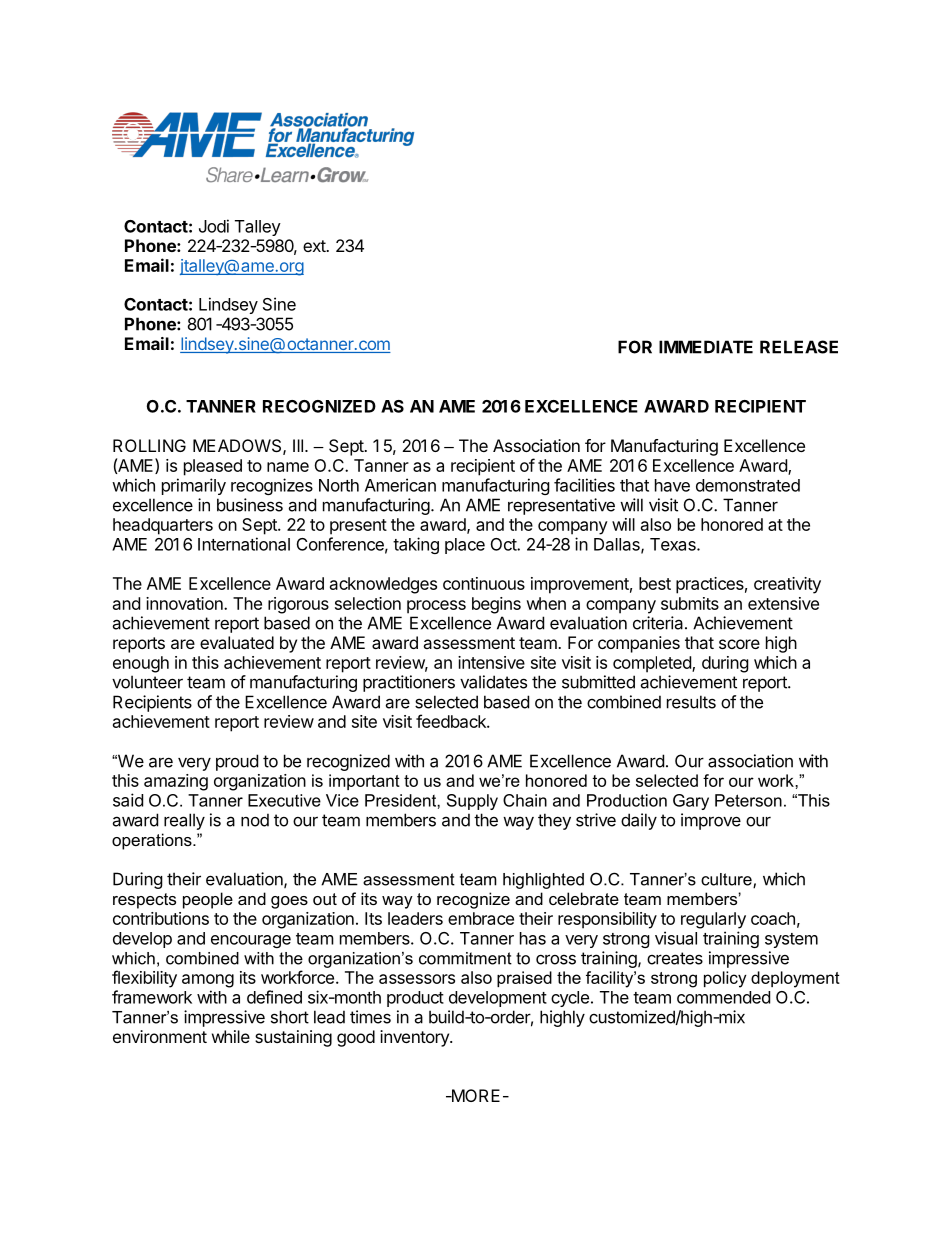 This screenshot has width=952, height=1233. I want to click on really, so click(184, 821).
